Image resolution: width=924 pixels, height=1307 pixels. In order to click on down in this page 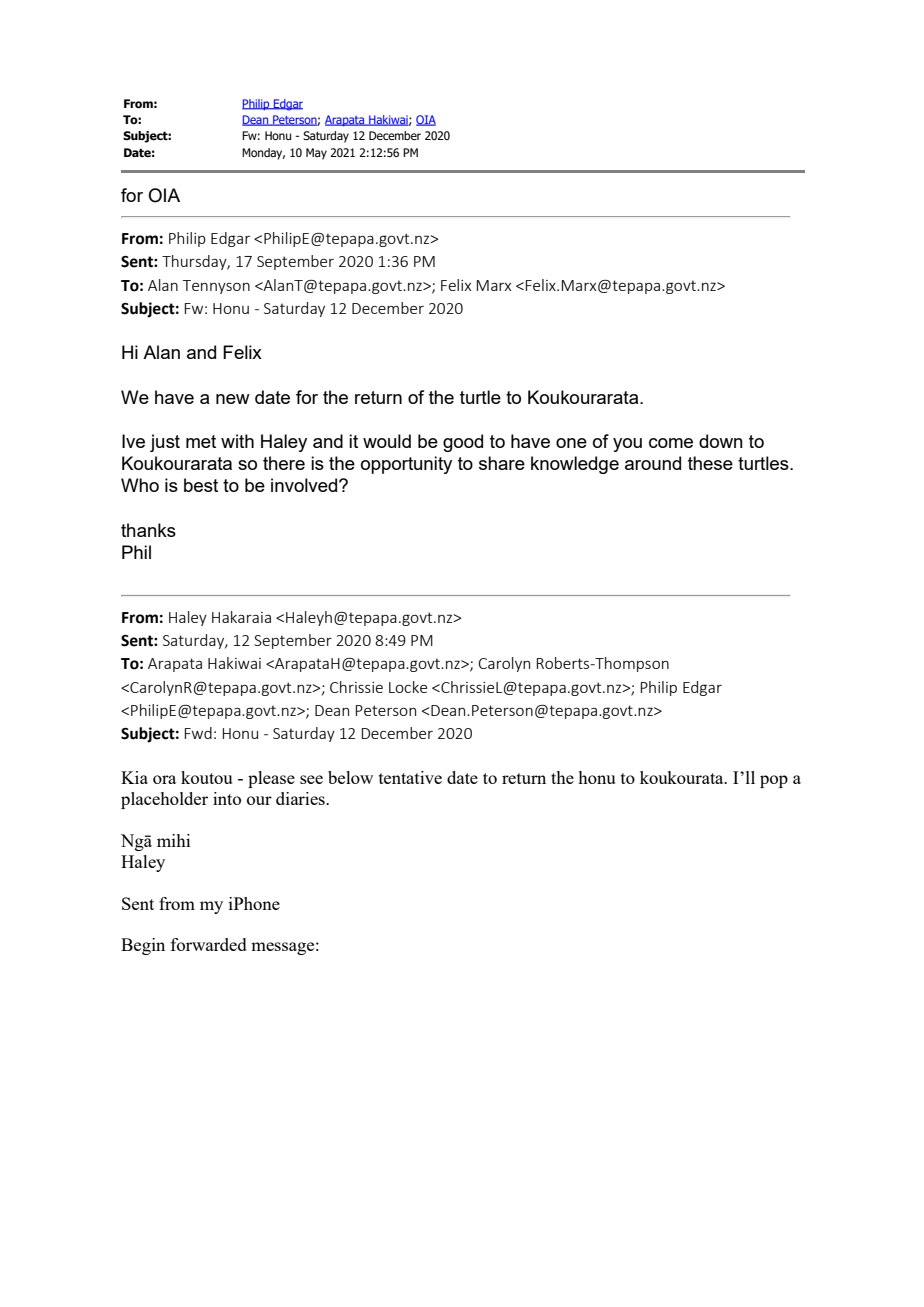, I will do `click(721, 441)`.
